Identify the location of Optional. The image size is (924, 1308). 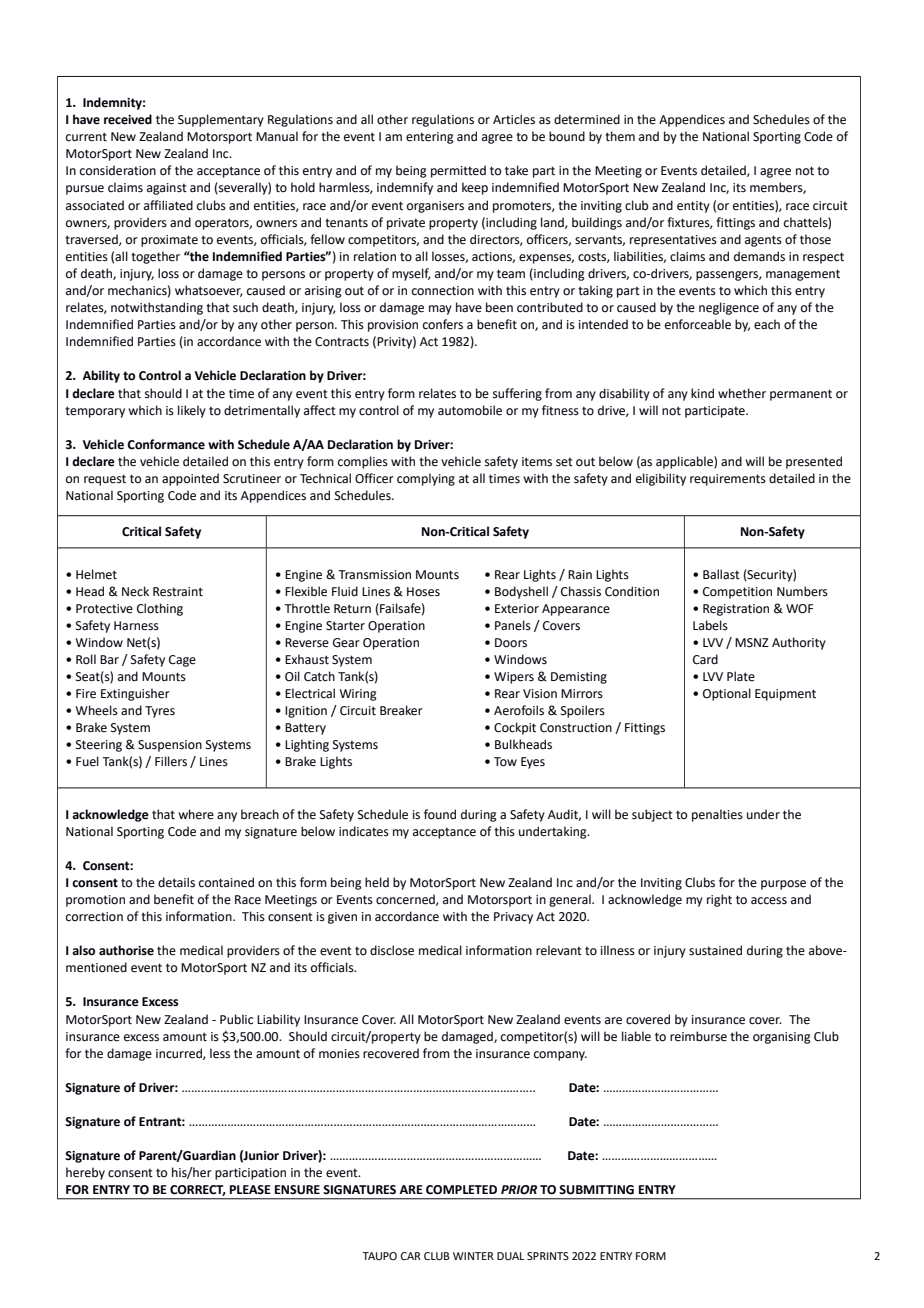
(727, 694).
